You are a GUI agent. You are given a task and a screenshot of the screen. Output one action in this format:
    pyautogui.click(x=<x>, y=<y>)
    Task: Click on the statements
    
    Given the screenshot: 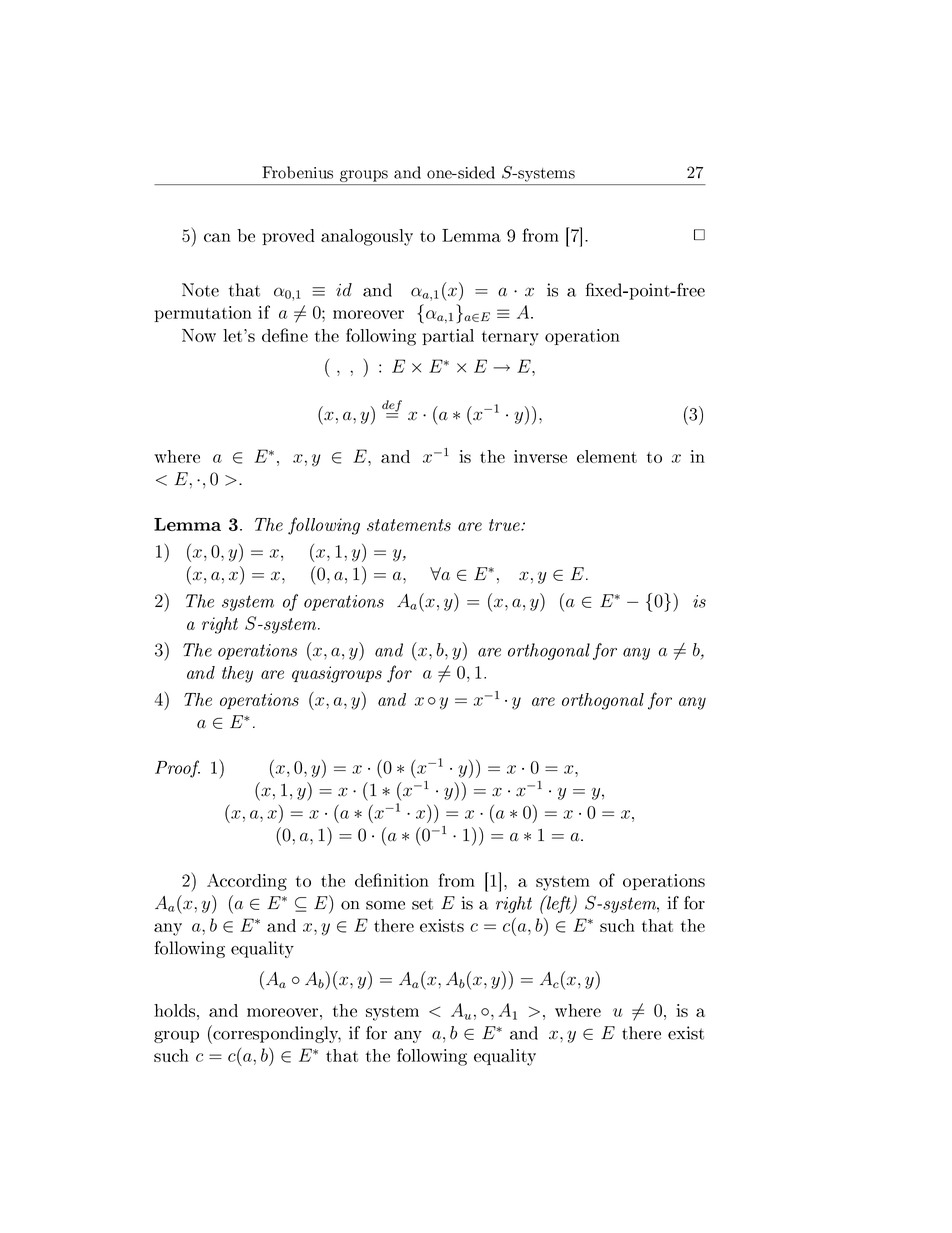 What is the action you would take?
    pyautogui.click(x=409, y=525)
